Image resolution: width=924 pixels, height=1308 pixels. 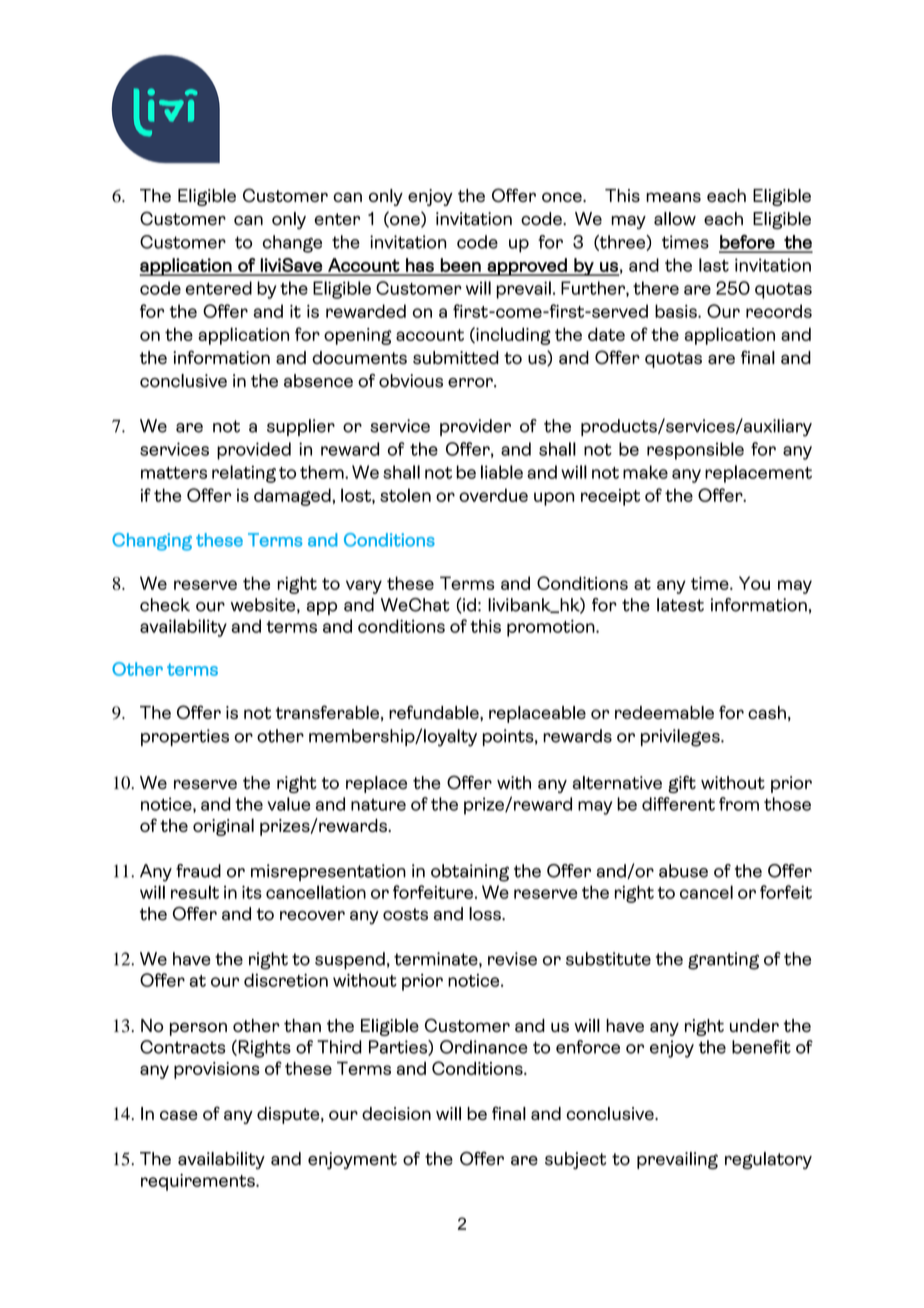 What do you see at coordinates (199, 1182) in the screenshot?
I see `requirements` at bounding box center [199, 1182].
